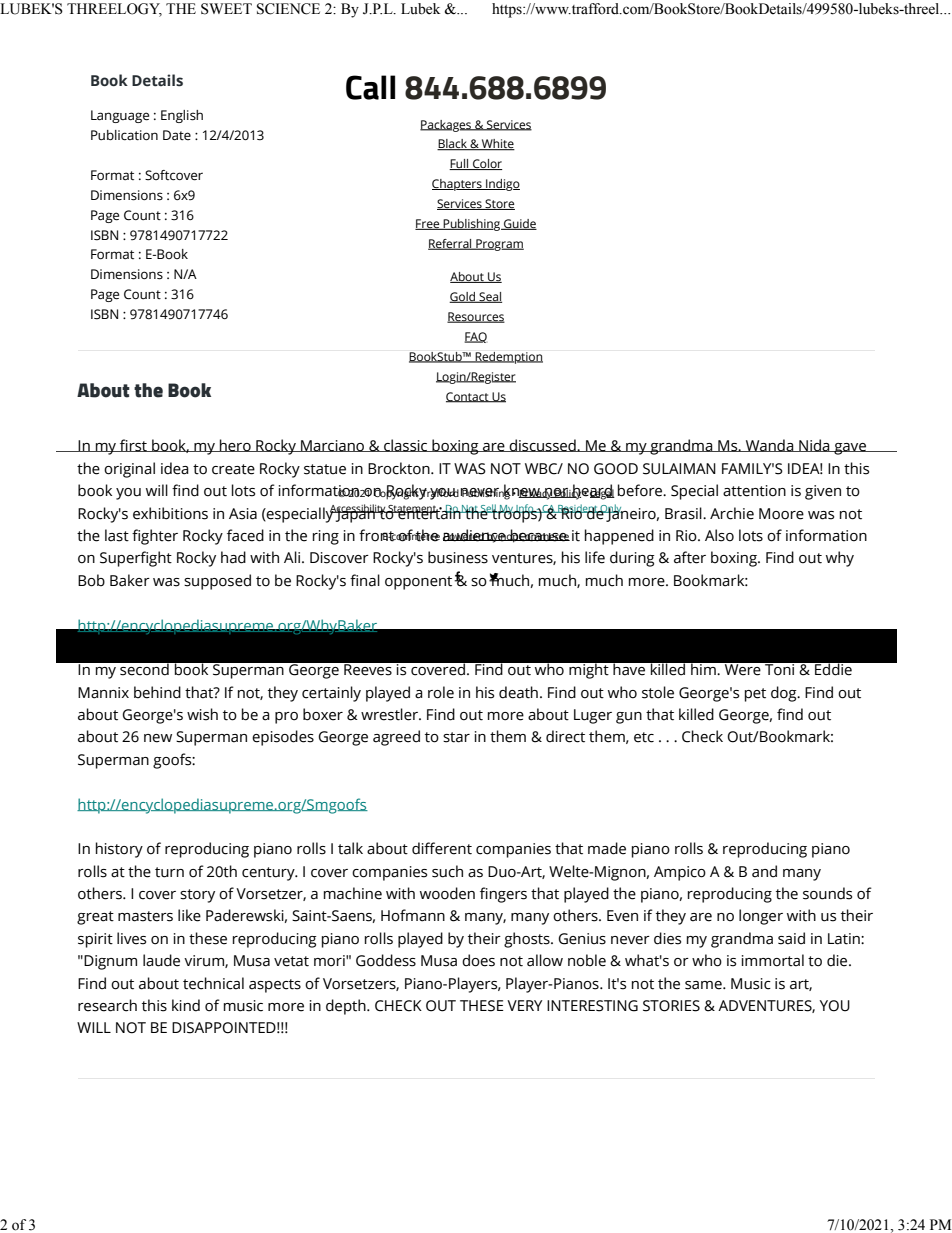  Describe the element at coordinates (781, 514) in the screenshot. I see `Moore` at that location.
